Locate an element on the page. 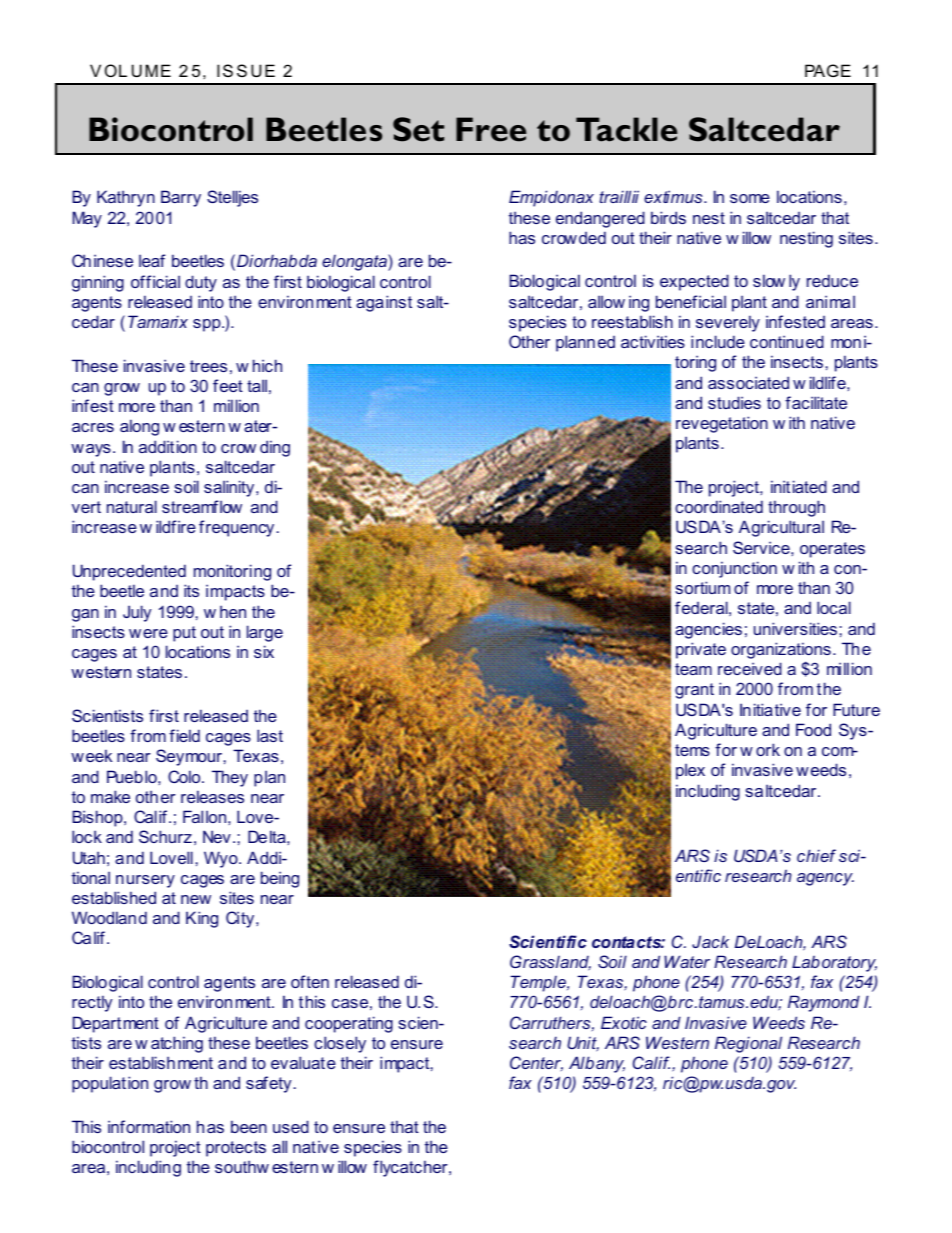 The image size is (952, 1233). Free is located at coordinates (491, 129).
